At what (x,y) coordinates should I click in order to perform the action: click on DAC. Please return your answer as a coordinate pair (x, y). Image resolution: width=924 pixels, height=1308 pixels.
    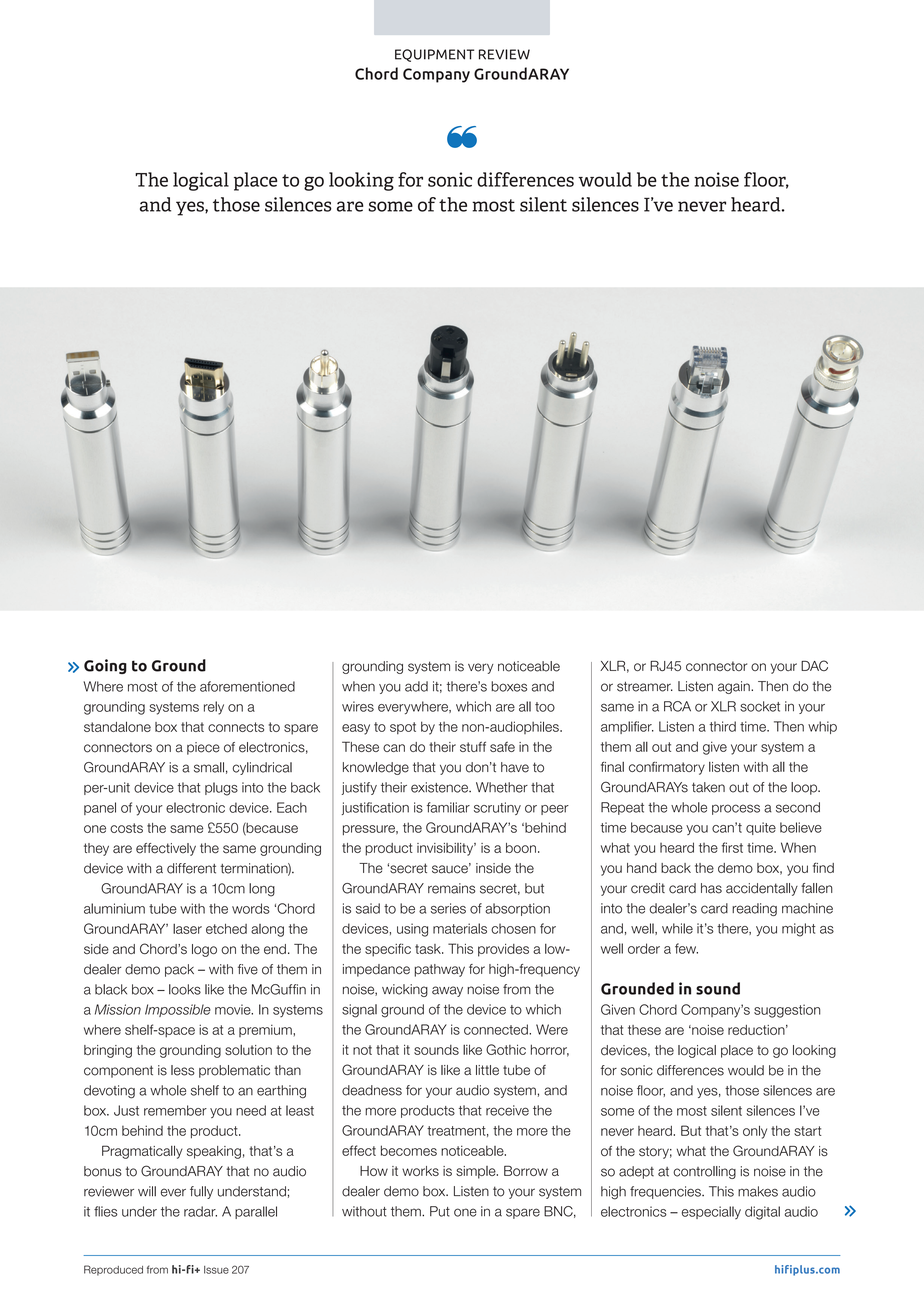
    Looking at the image, I should click on (814, 665).
